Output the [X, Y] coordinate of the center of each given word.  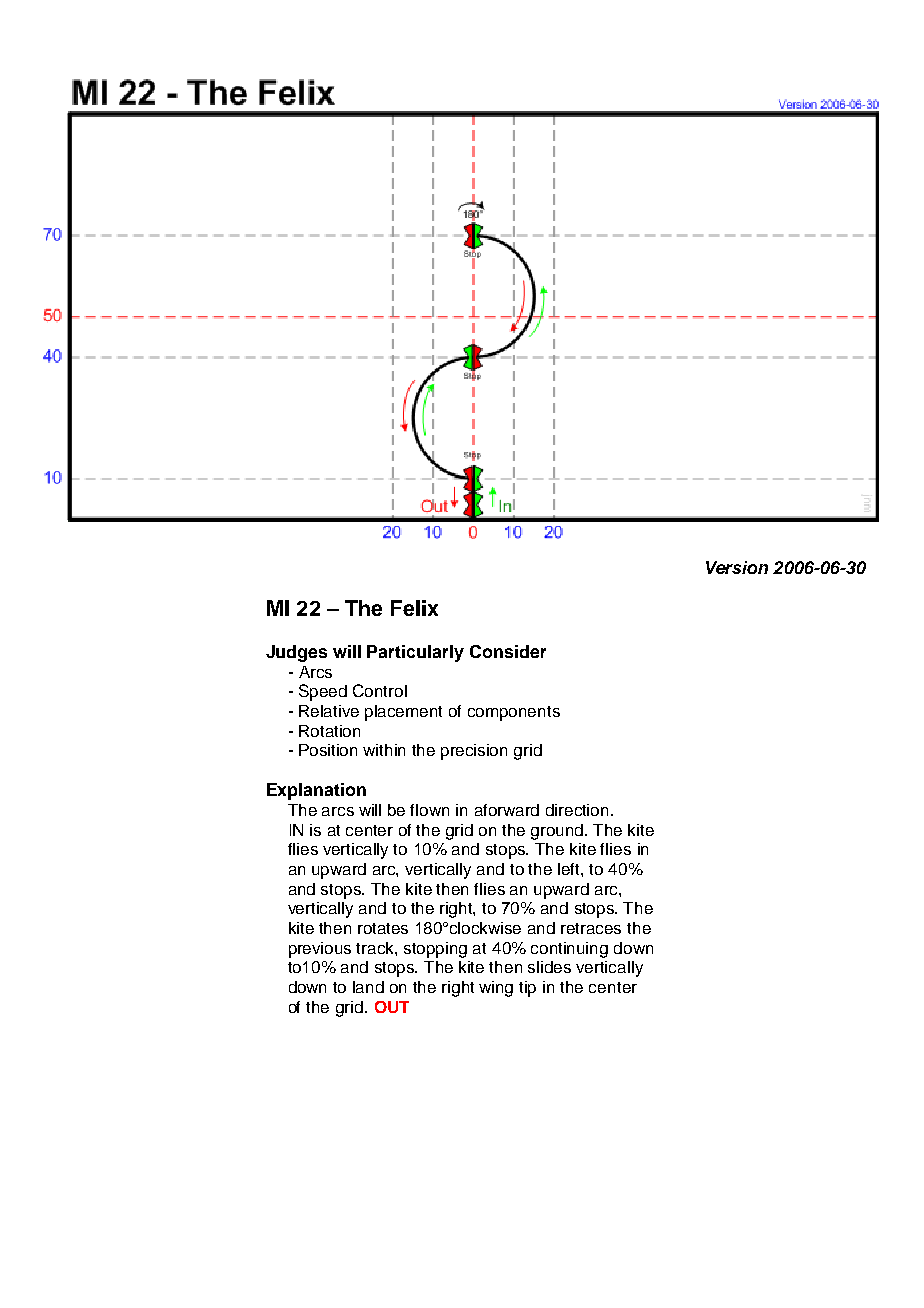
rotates [383, 928]
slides [549, 967]
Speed [323, 692]
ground [558, 832]
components [514, 713]
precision [474, 752]
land [368, 987]
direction [577, 810]
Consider [508, 651]
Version [737, 567]
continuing [569, 950]
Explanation [316, 791]
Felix [414, 608]
